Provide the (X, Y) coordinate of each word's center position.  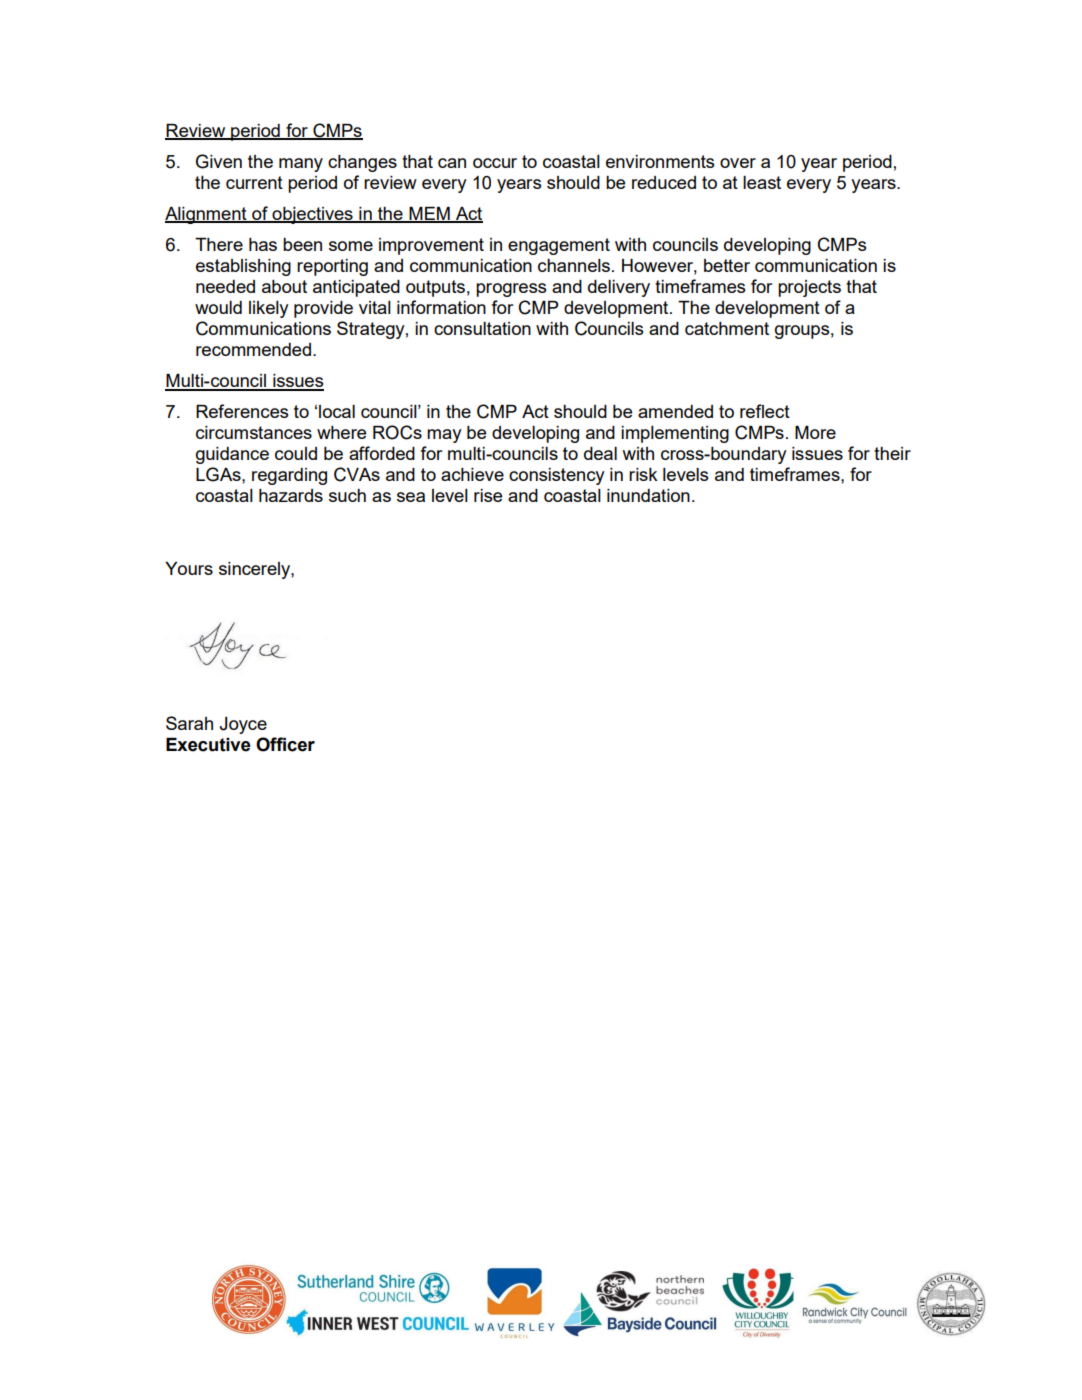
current (254, 182)
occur (495, 163)
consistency (557, 476)
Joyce (243, 725)
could (296, 453)
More (815, 432)
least (762, 182)
